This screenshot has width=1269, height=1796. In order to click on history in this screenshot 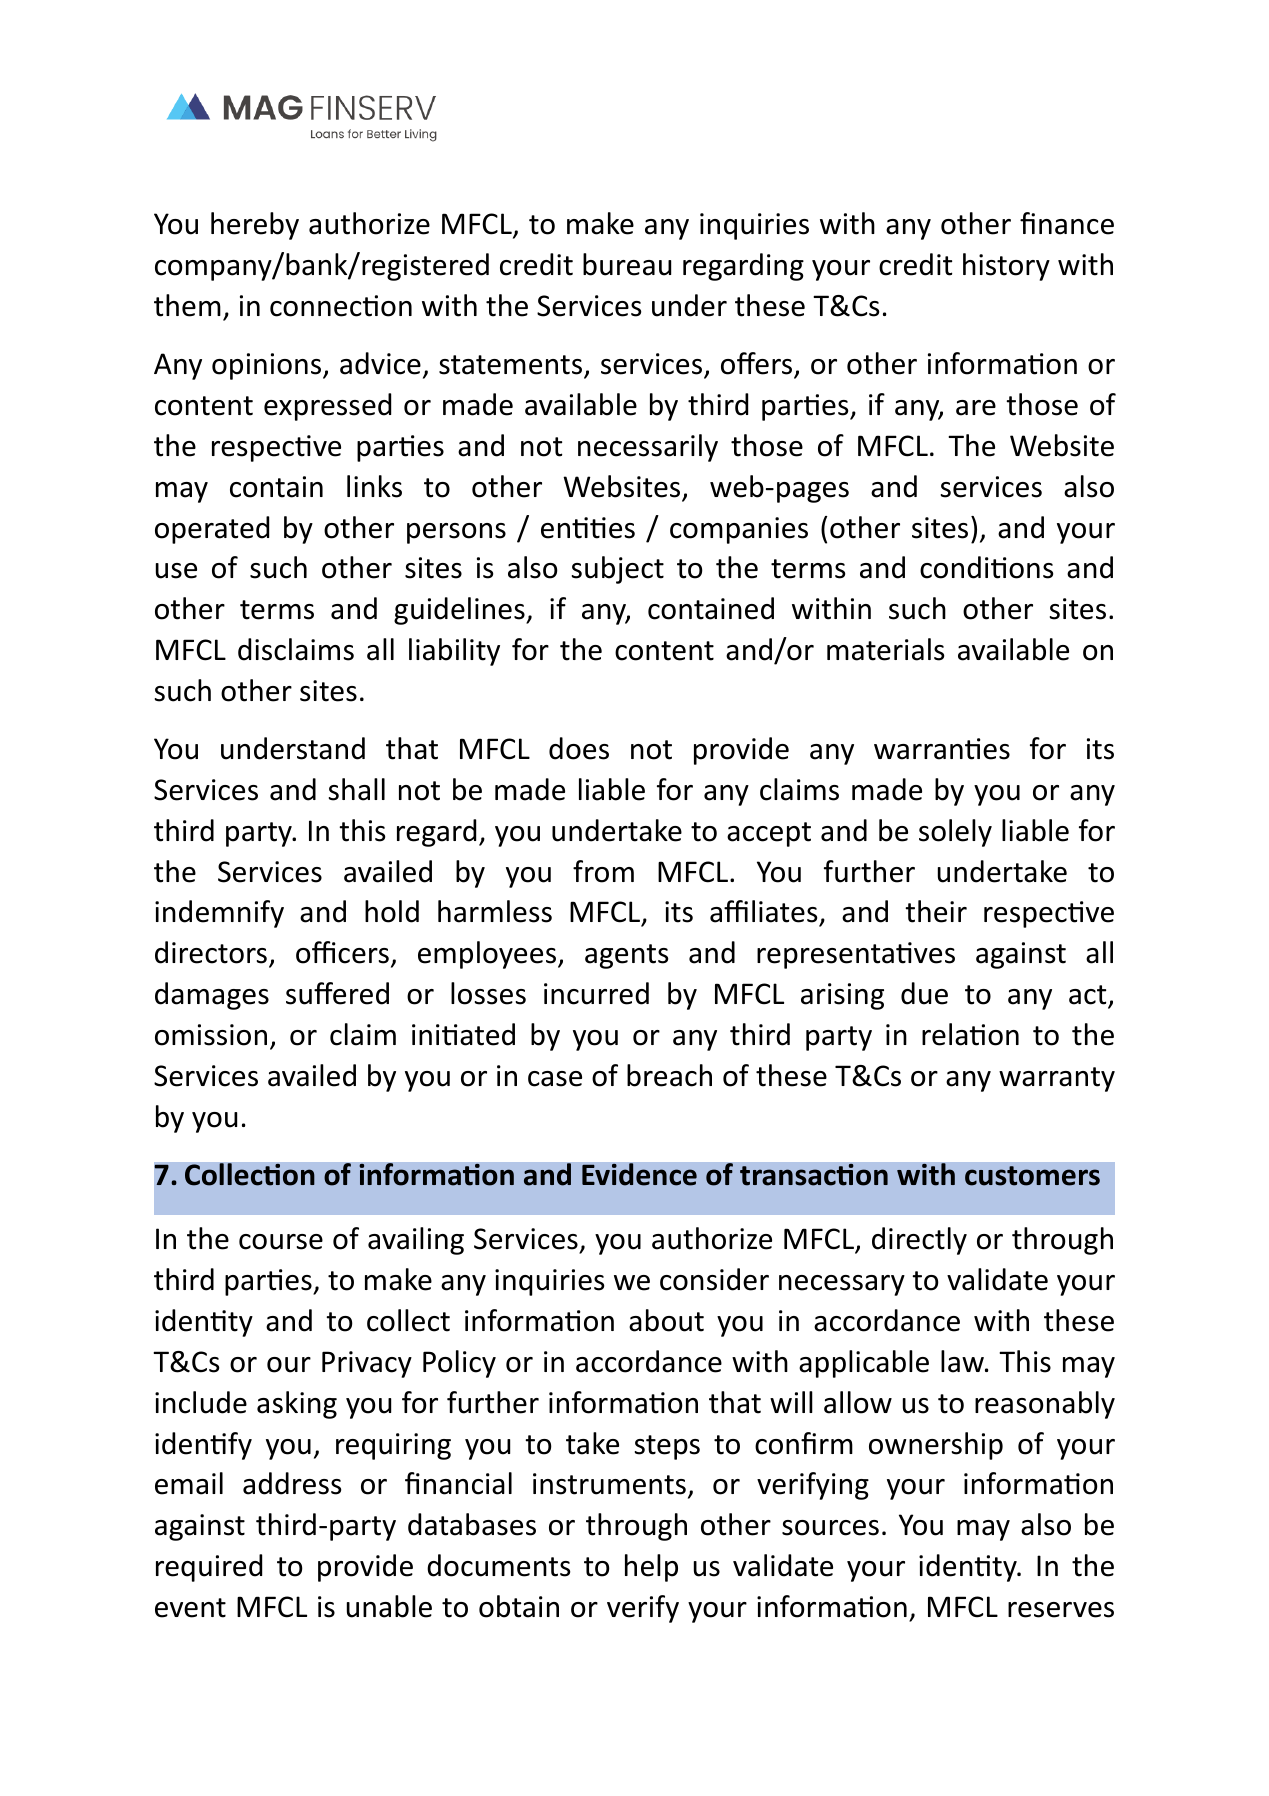, I will do `click(1006, 267)`.
